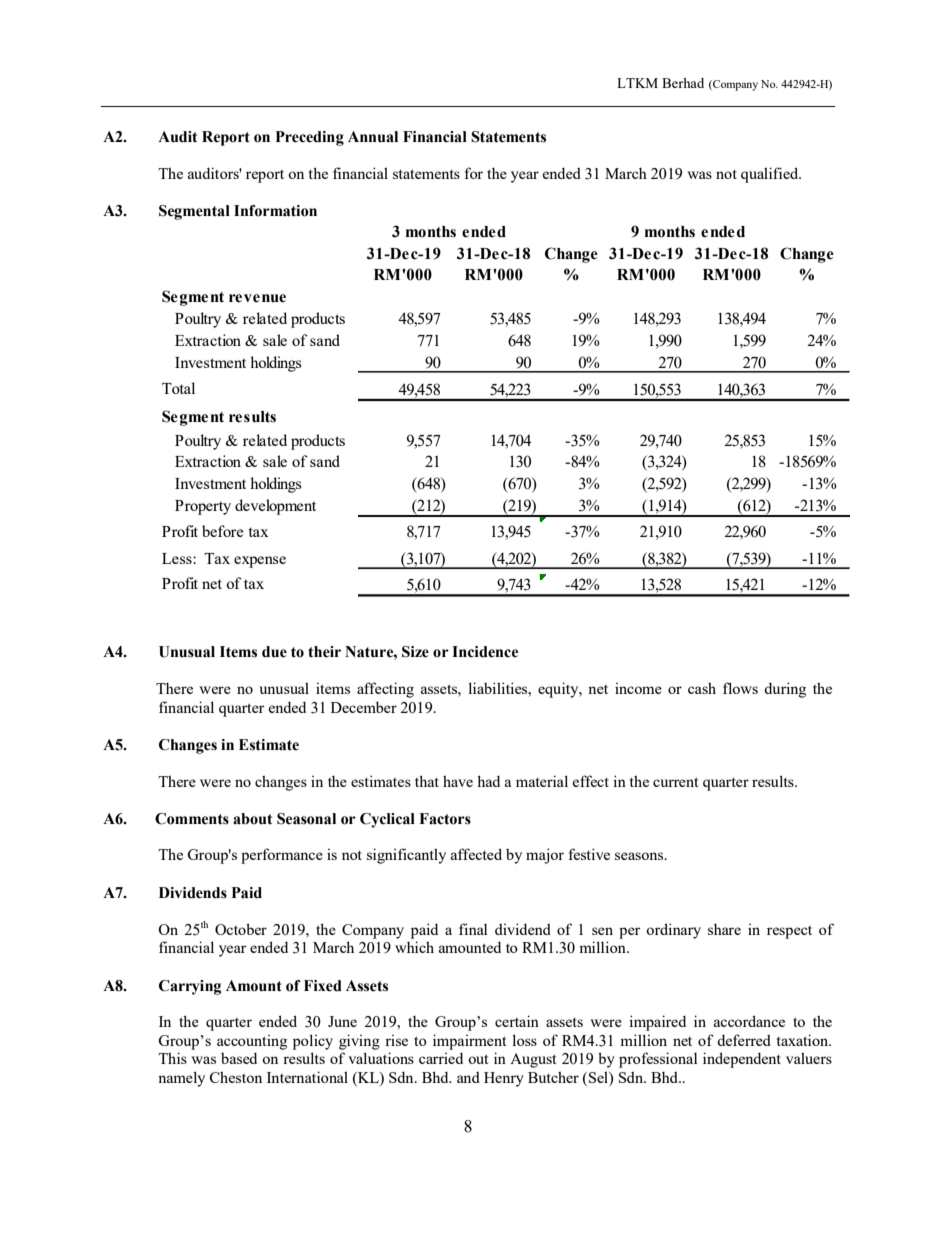  Describe the element at coordinates (275, 507) in the document. I see `development` at that location.
